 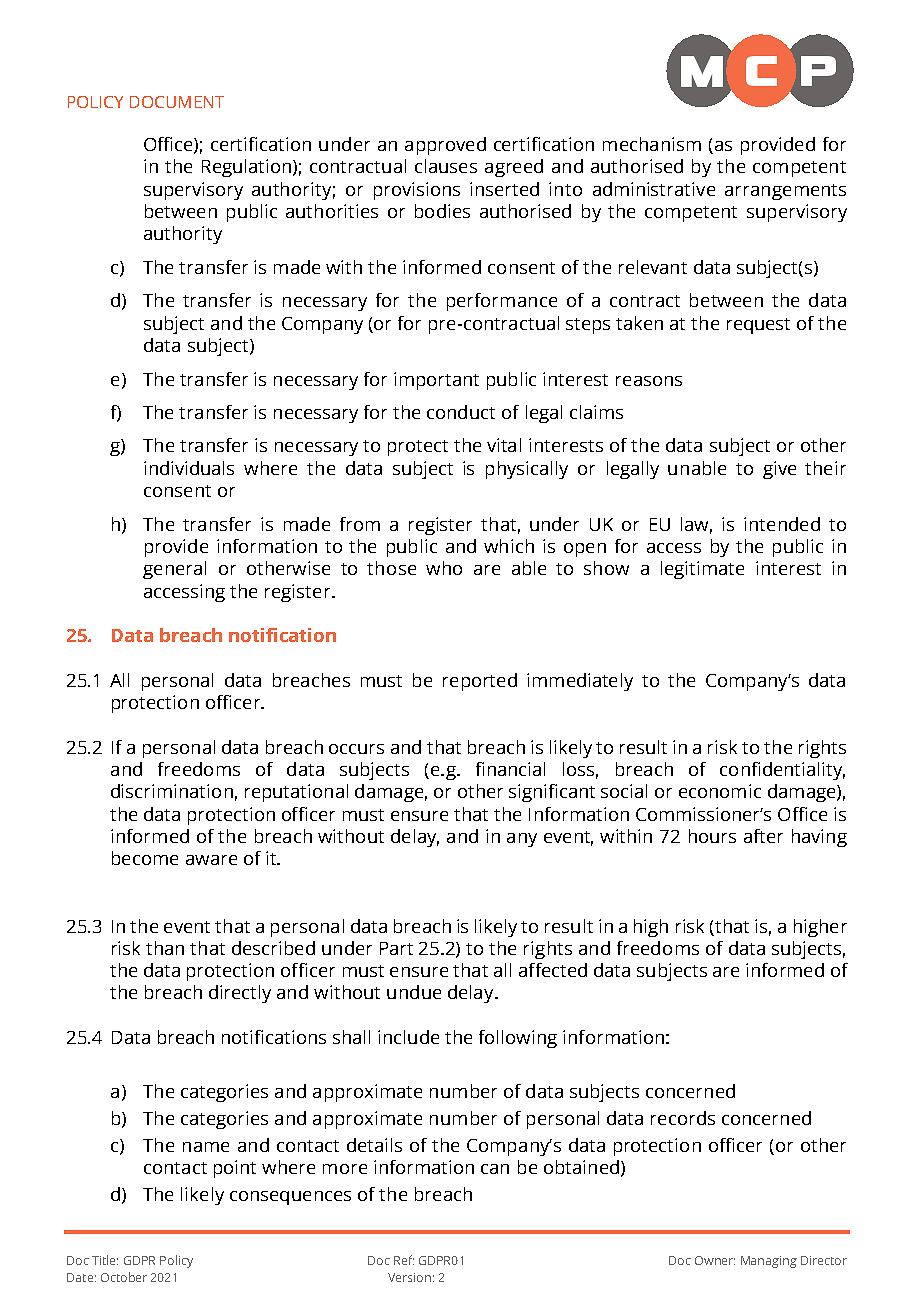 What do you see at coordinates (414, 992) in the page?
I see `undue` at bounding box center [414, 992].
